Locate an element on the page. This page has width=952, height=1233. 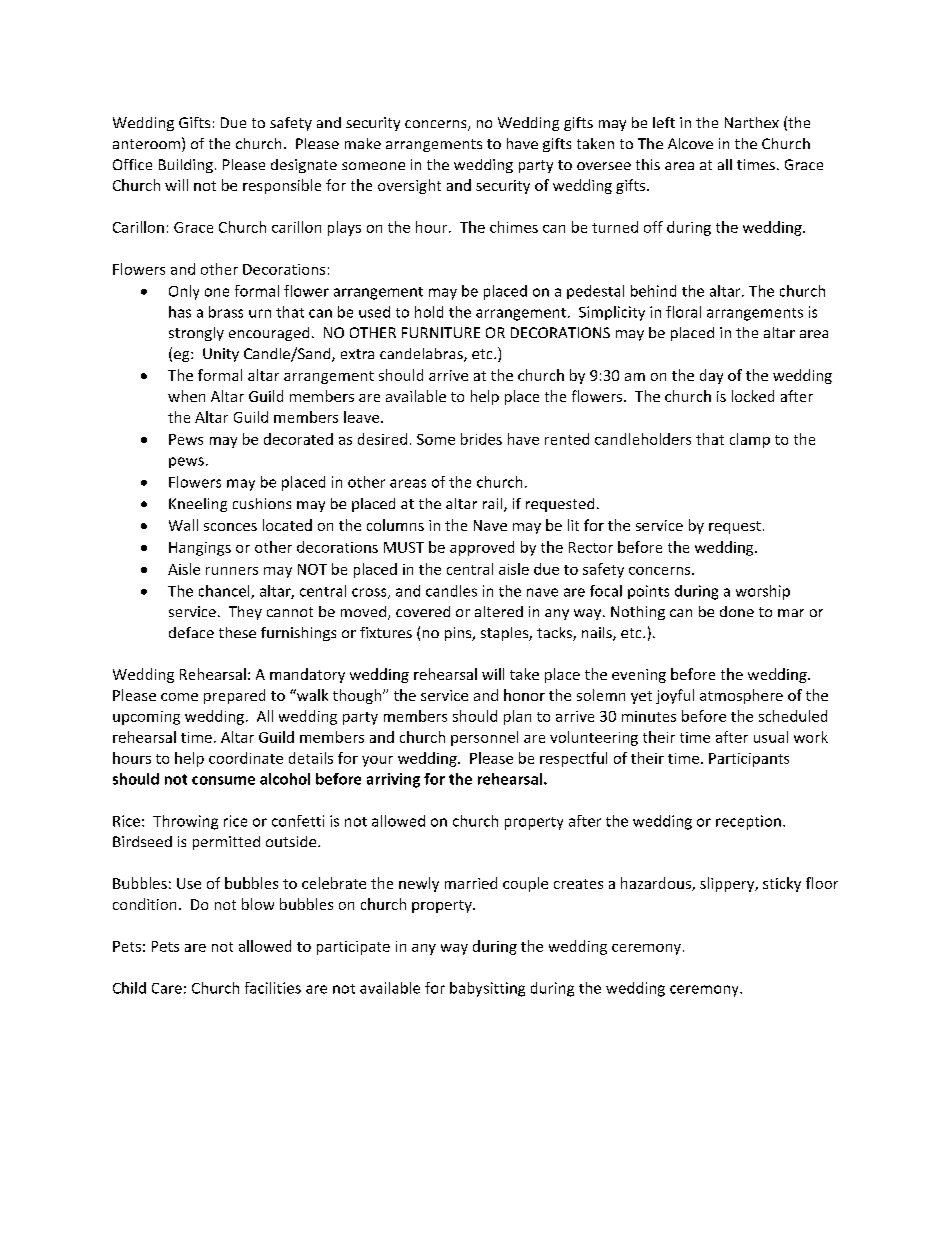
personnel is located at coordinates (484, 738).
